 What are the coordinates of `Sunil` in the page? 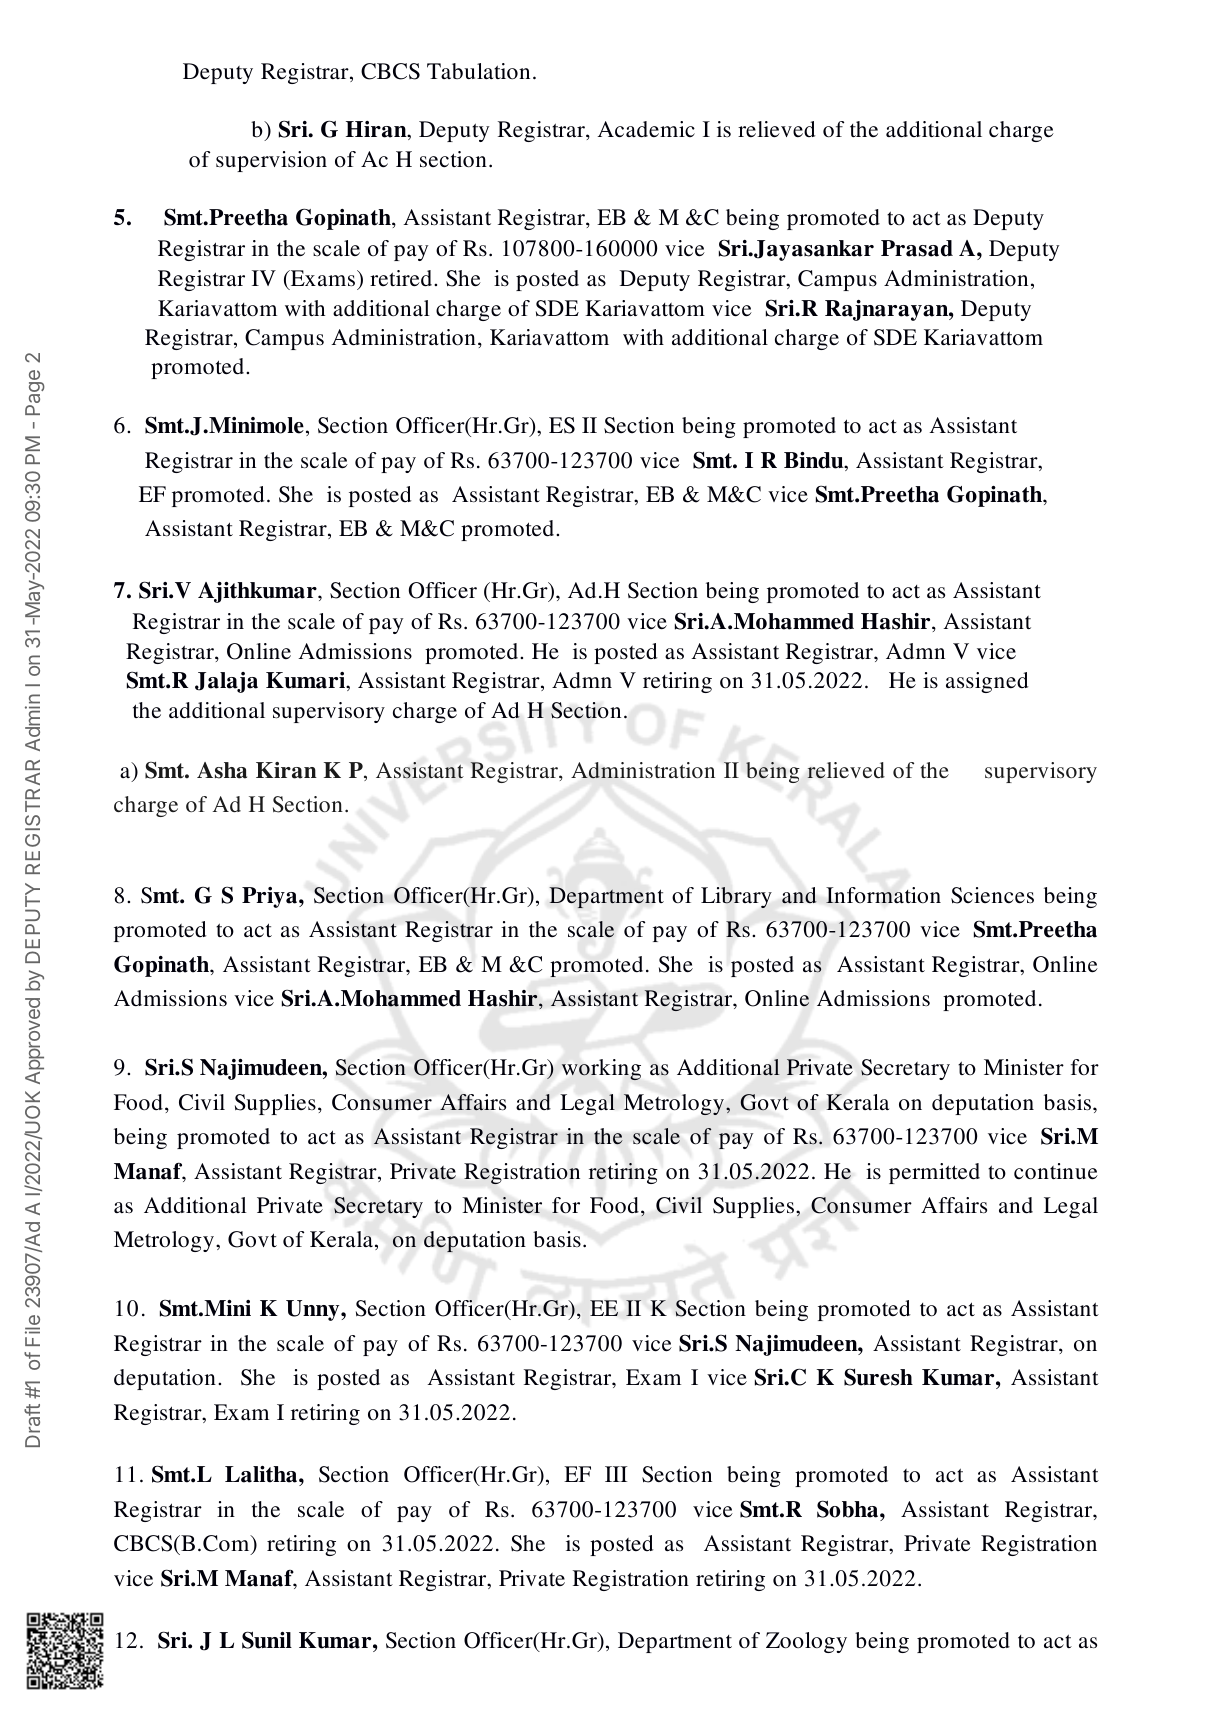 It's located at (267, 1640).
